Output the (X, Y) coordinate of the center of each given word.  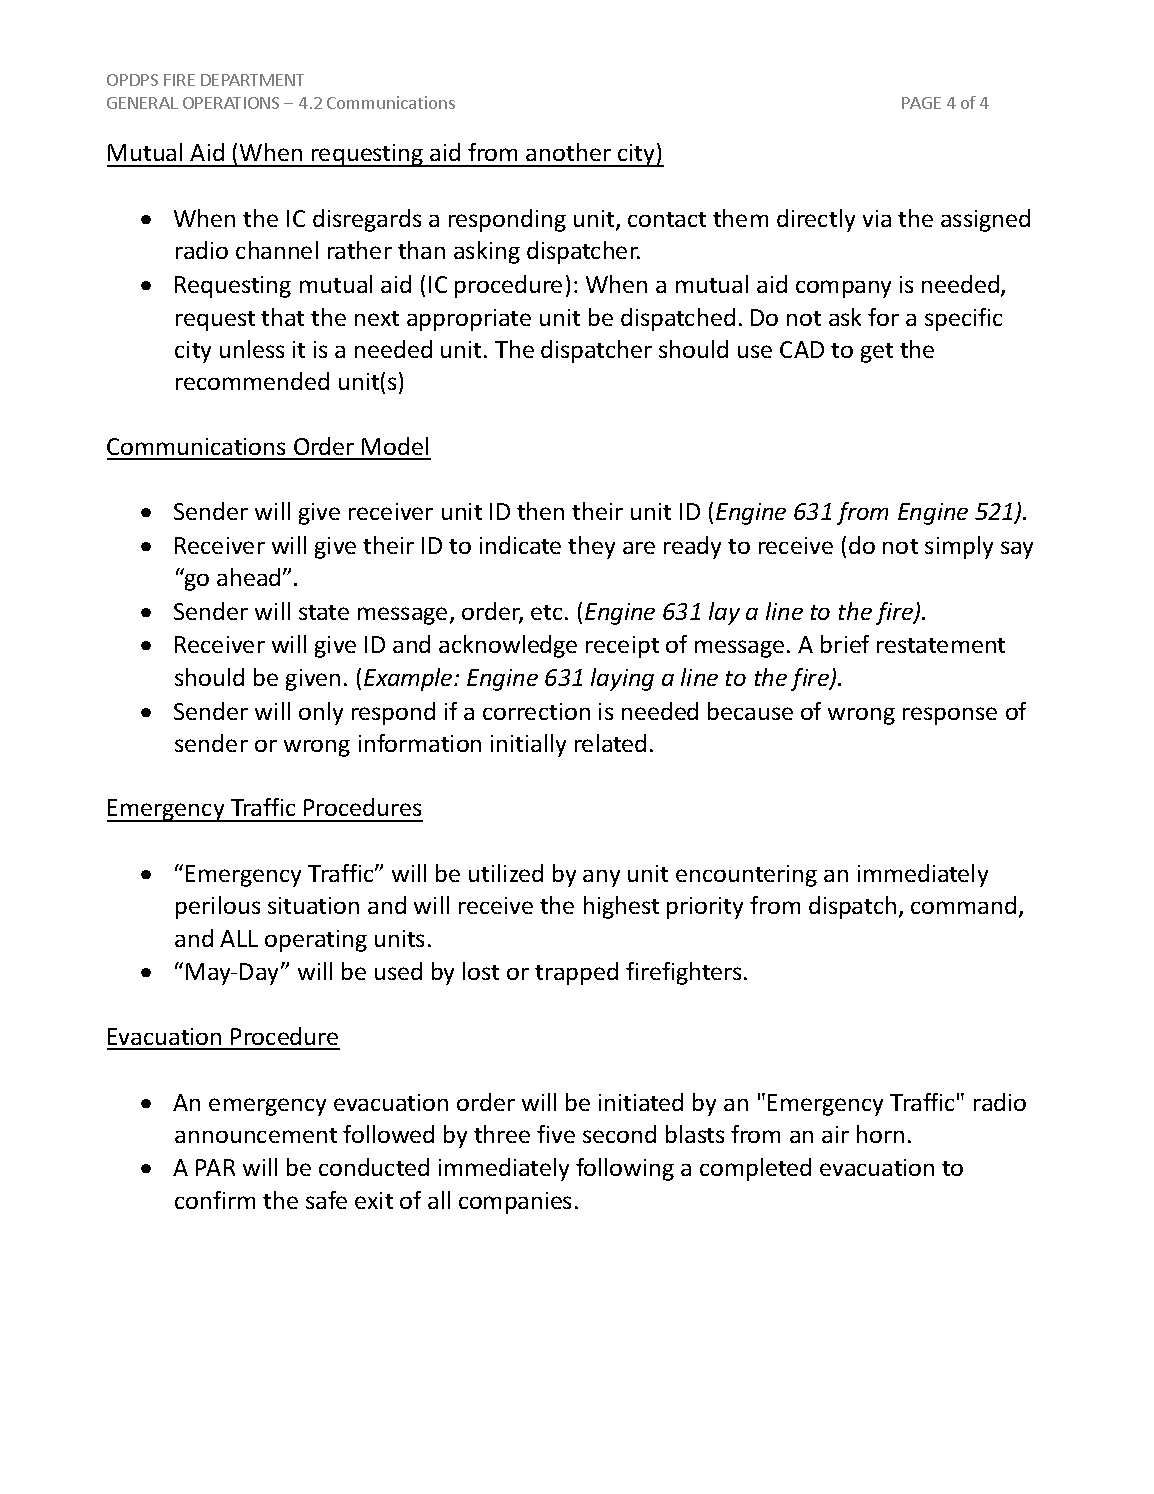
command (963, 905)
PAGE (921, 103)
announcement (256, 1135)
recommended (252, 381)
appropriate (469, 320)
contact (667, 219)
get (877, 353)
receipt (622, 647)
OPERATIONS (231, 103)
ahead (248, 577)
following (625, 1169)
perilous (218, 907)
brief (845, 644)
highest (621, 907)
